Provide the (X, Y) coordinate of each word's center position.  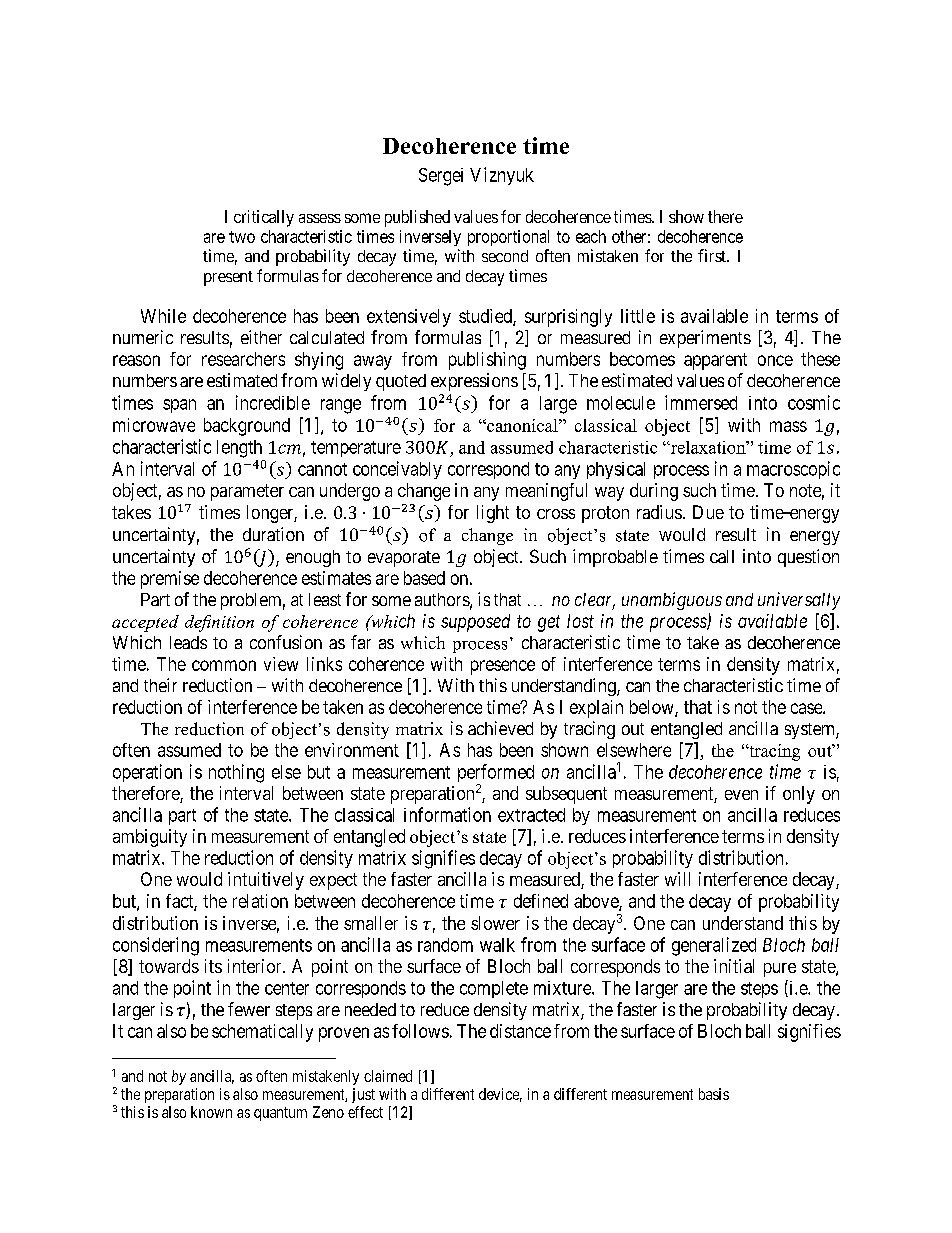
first (713, 255)
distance (520, 1031)
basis (714, 1094)
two (242, 237)
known (211, 1112)
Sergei (441, 177)
